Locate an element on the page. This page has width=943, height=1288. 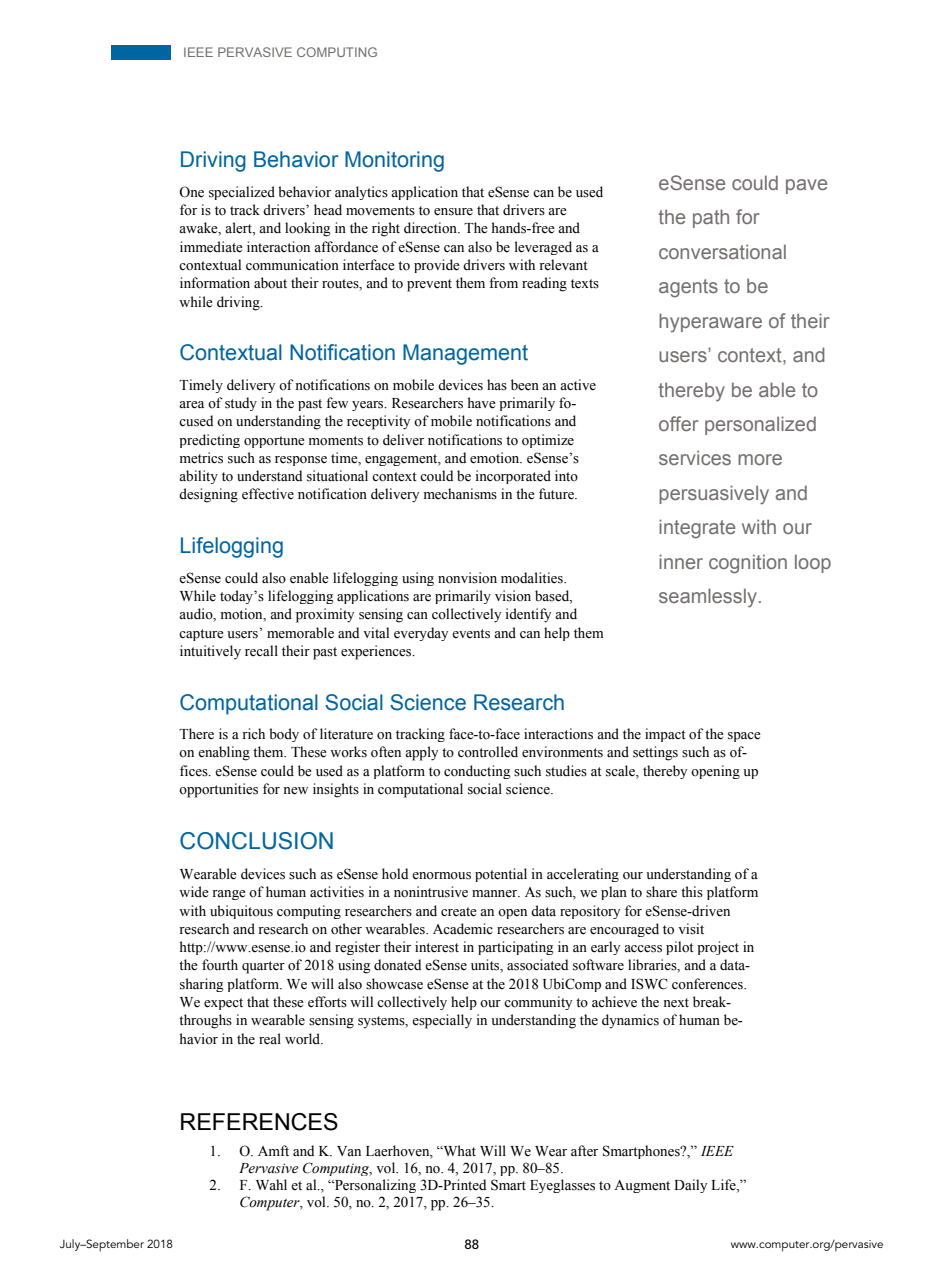
manner is located at coordinates (496, 894).
